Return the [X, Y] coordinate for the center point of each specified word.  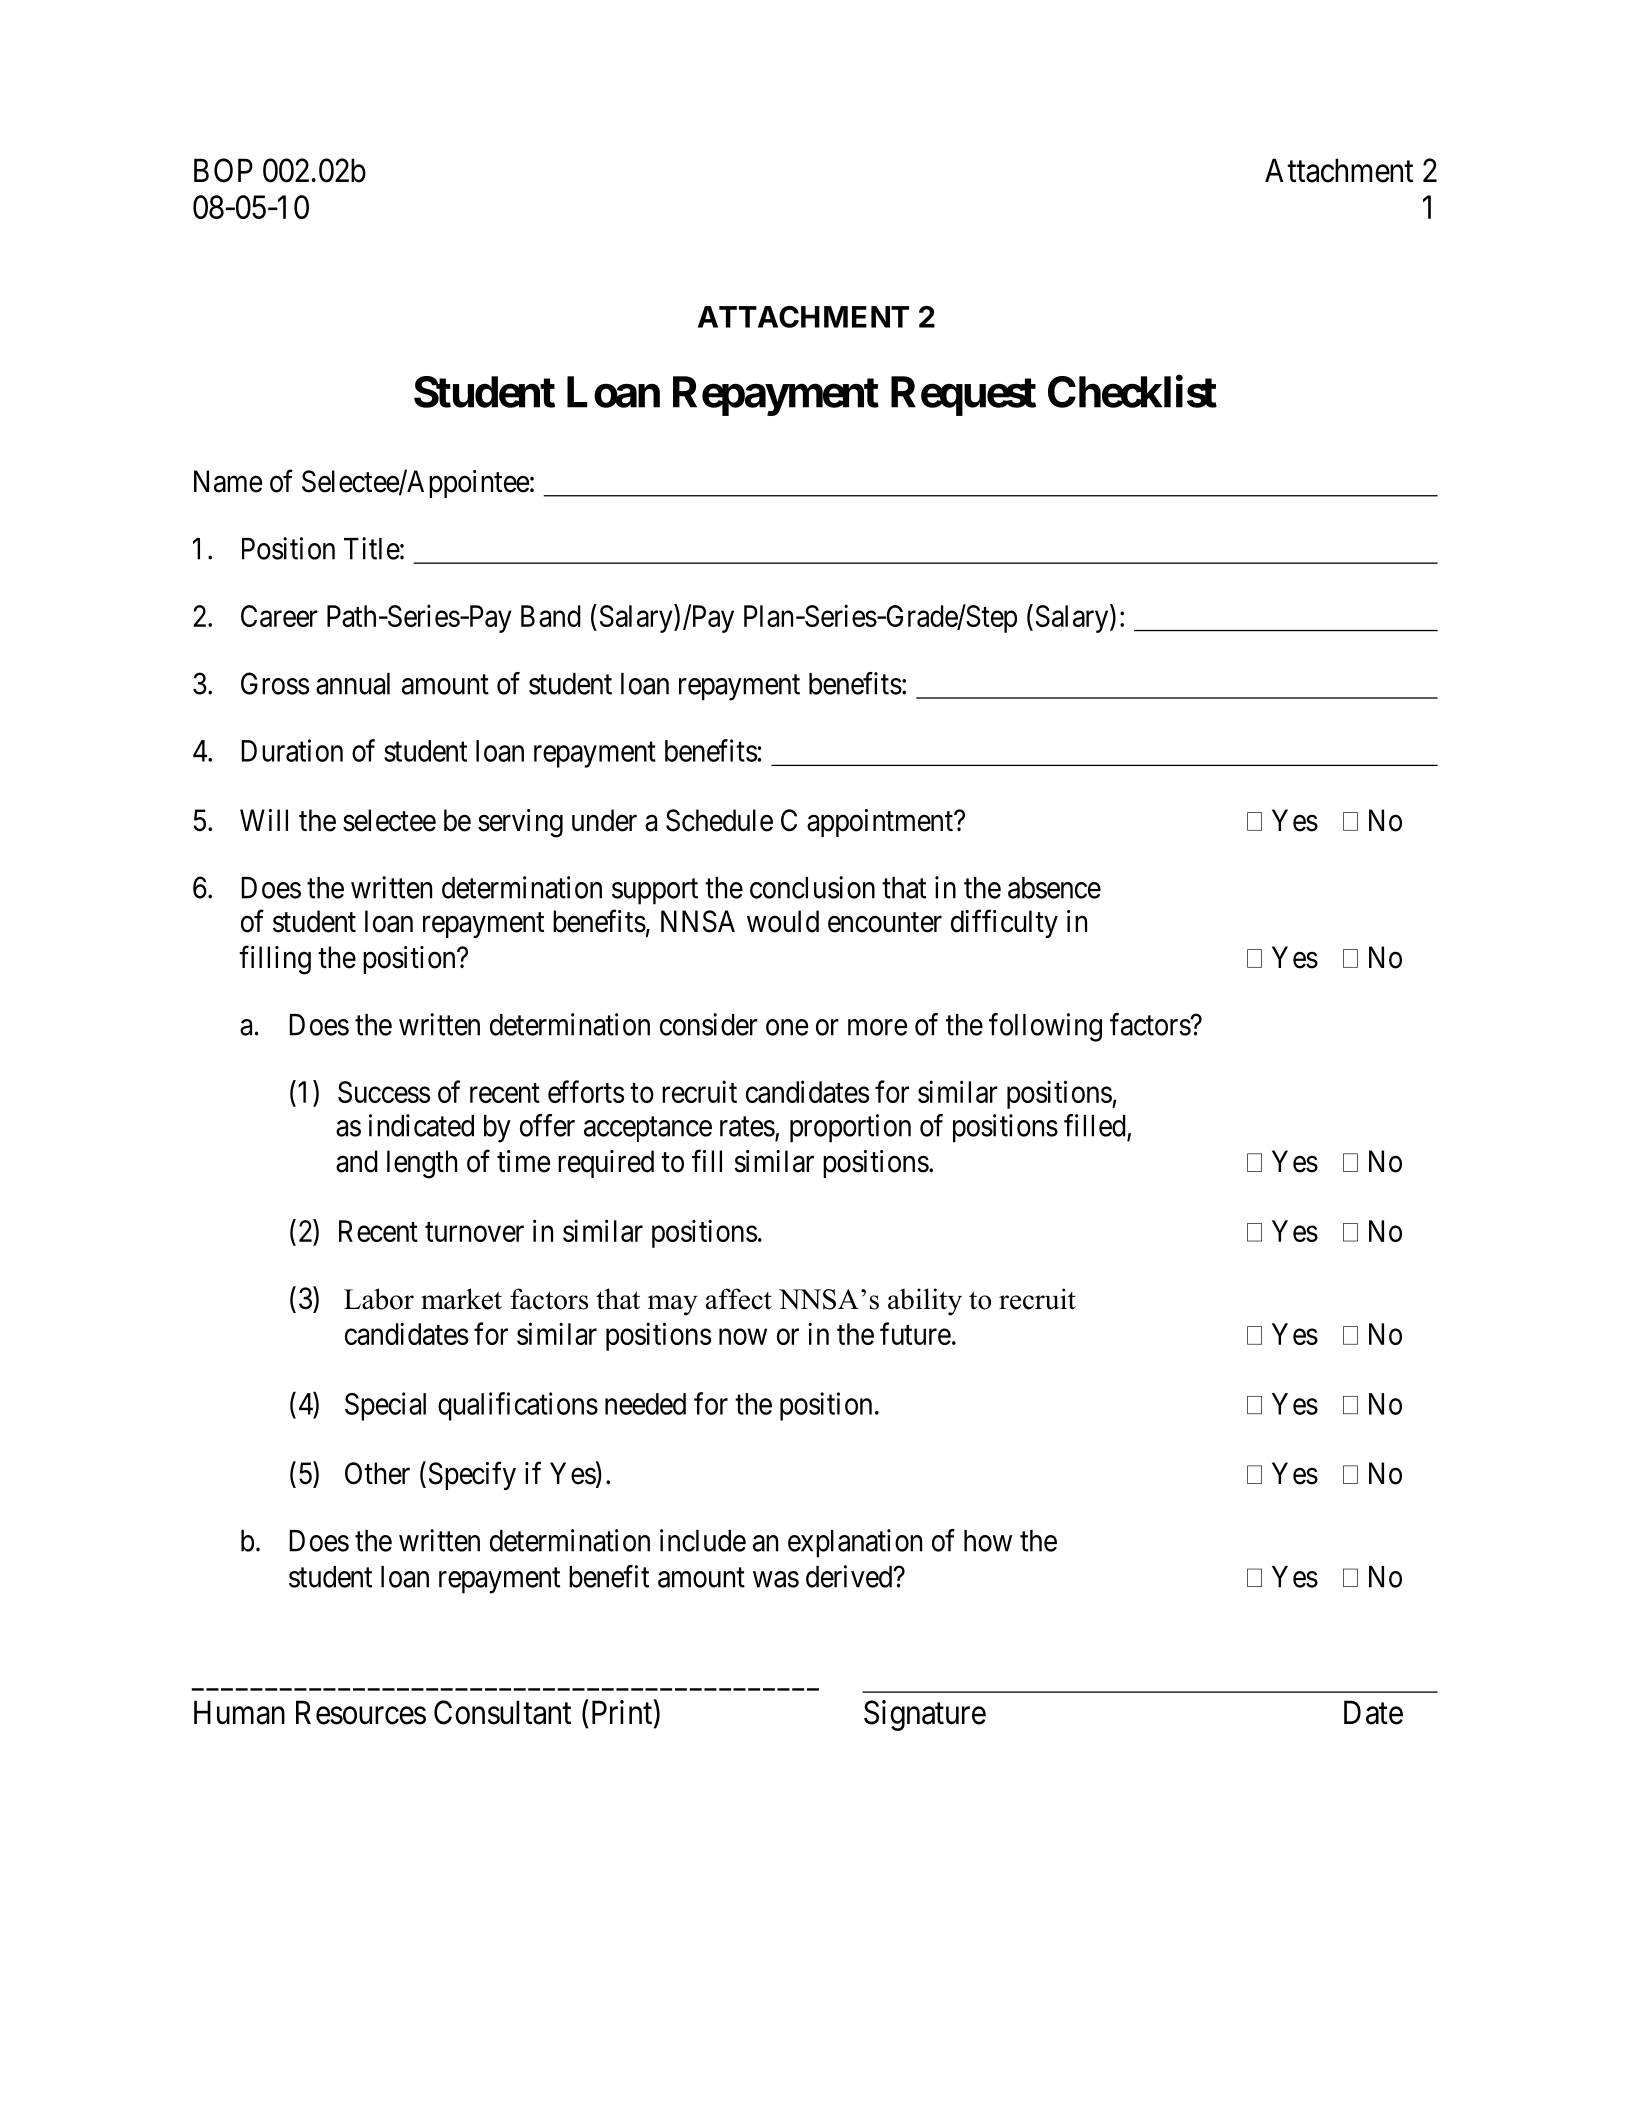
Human [239, 1712]
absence [1054, 888]
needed [645, 1404]
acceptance [648, 1129]
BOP [223, 170]
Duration [292, 750]
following [1045, 1027]
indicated [421, 1125]
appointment [881, 823]
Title [372, 548]
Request [963, 396]
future [915, 1333]
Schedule [719, 820]
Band [551, 616]
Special [385, 1406]
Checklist [1132, 391]
